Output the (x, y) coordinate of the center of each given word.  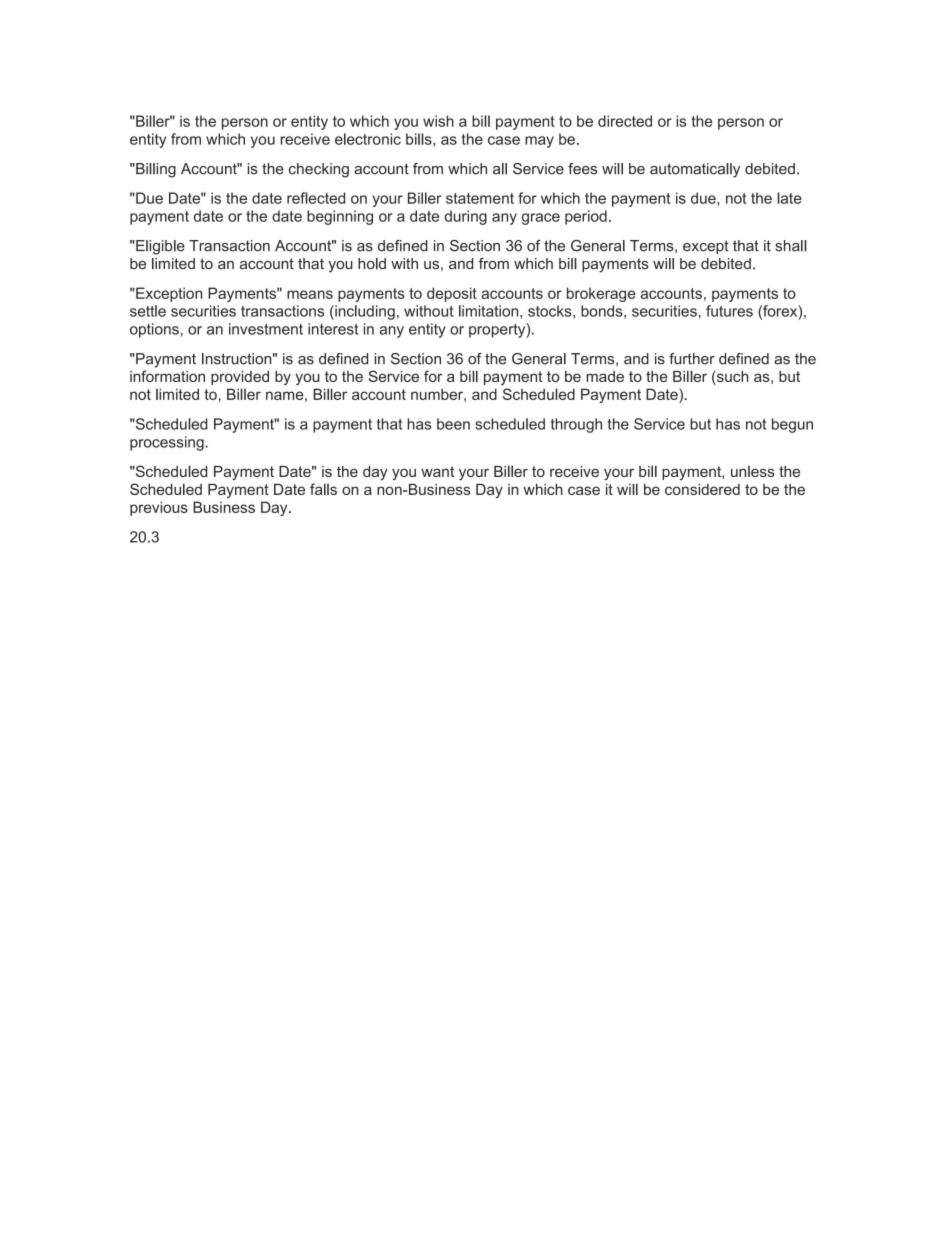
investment (266, 329)
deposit (452, 294)
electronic (368, 139)
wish (438, 121)
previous (159, 508)
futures (729, 311)
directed (625, 121)
